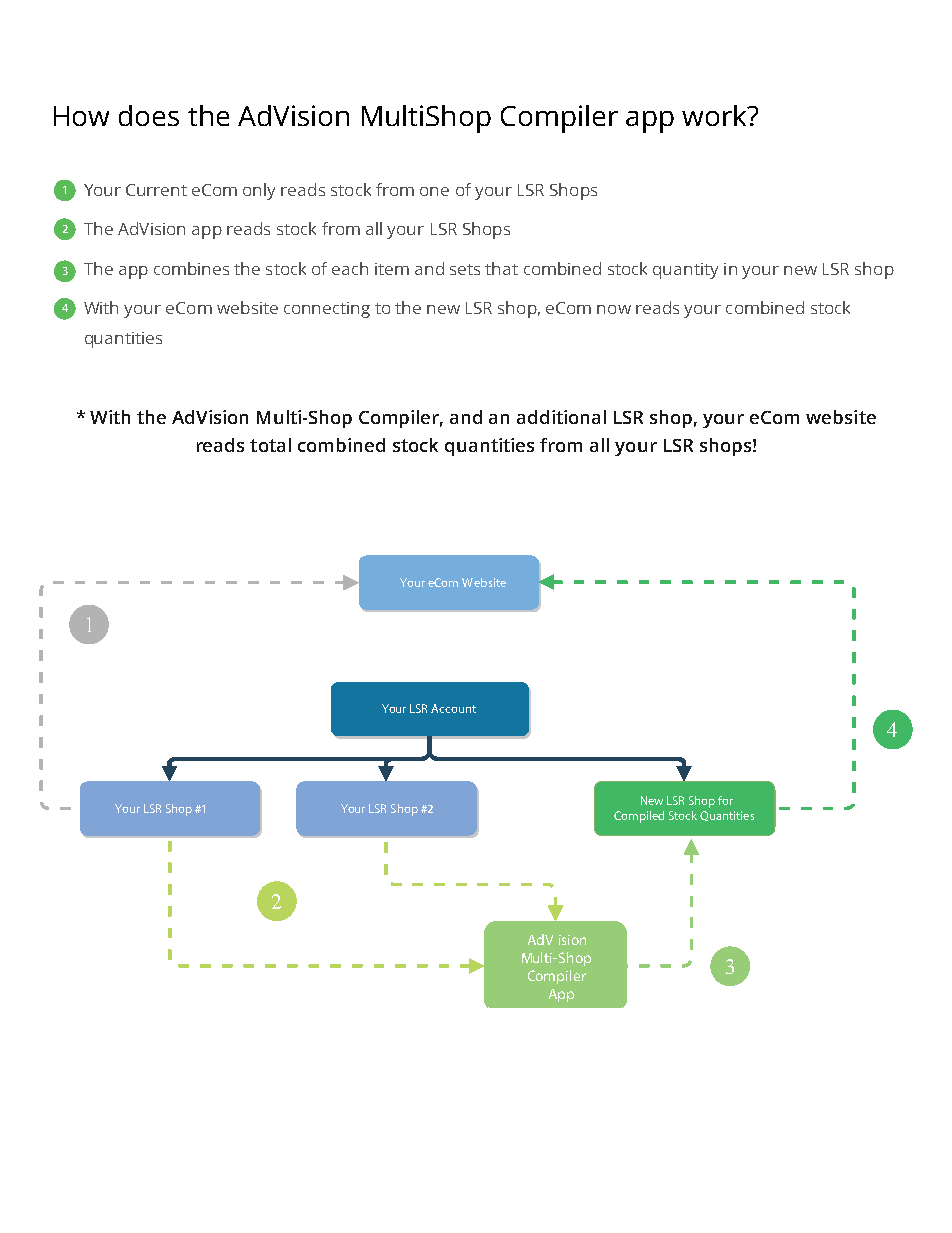 Image resolution: width=952 pixels, height=1233 pixels. I want to click on now, so click(614, 309).
